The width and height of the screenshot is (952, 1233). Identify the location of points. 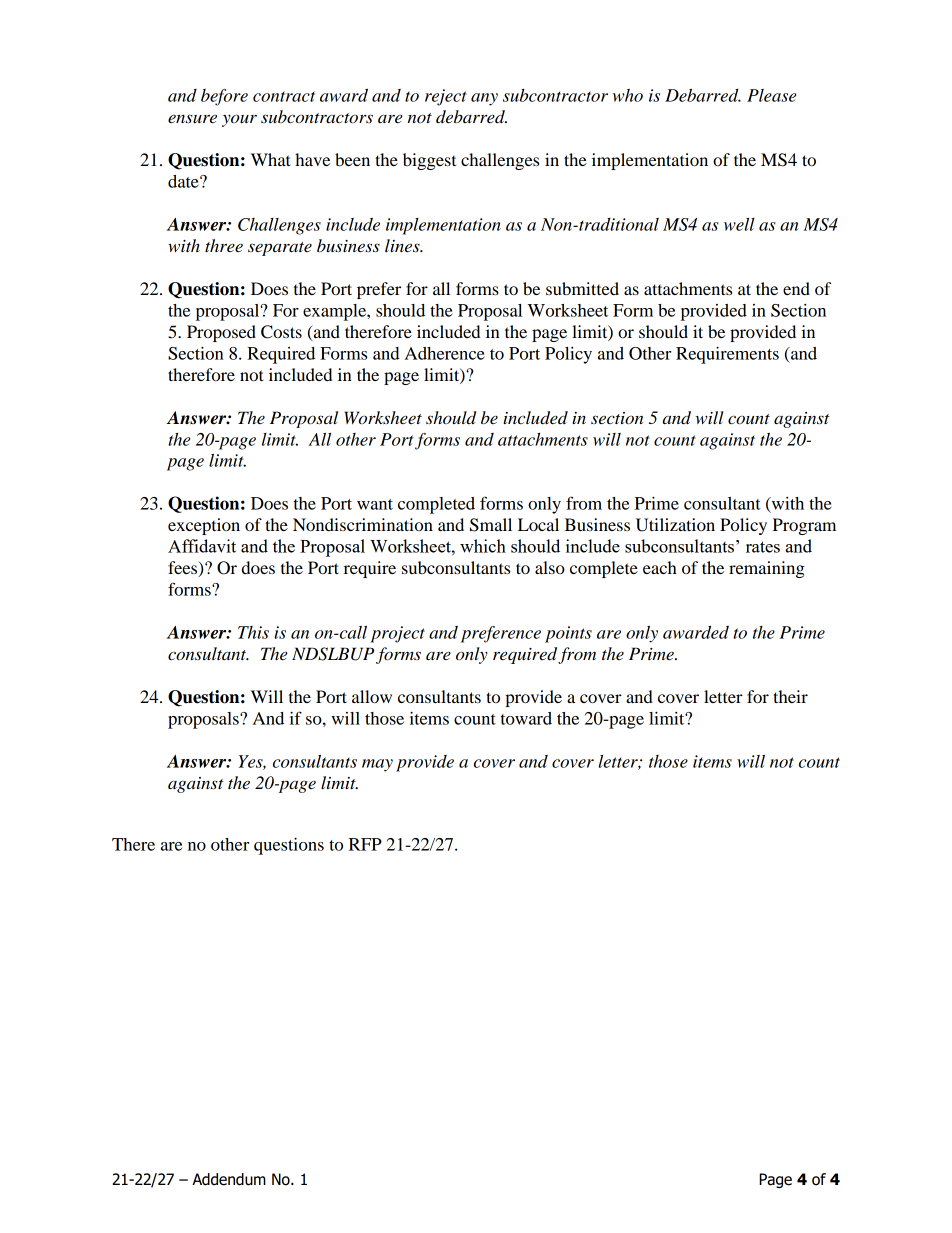
(568, 634).
